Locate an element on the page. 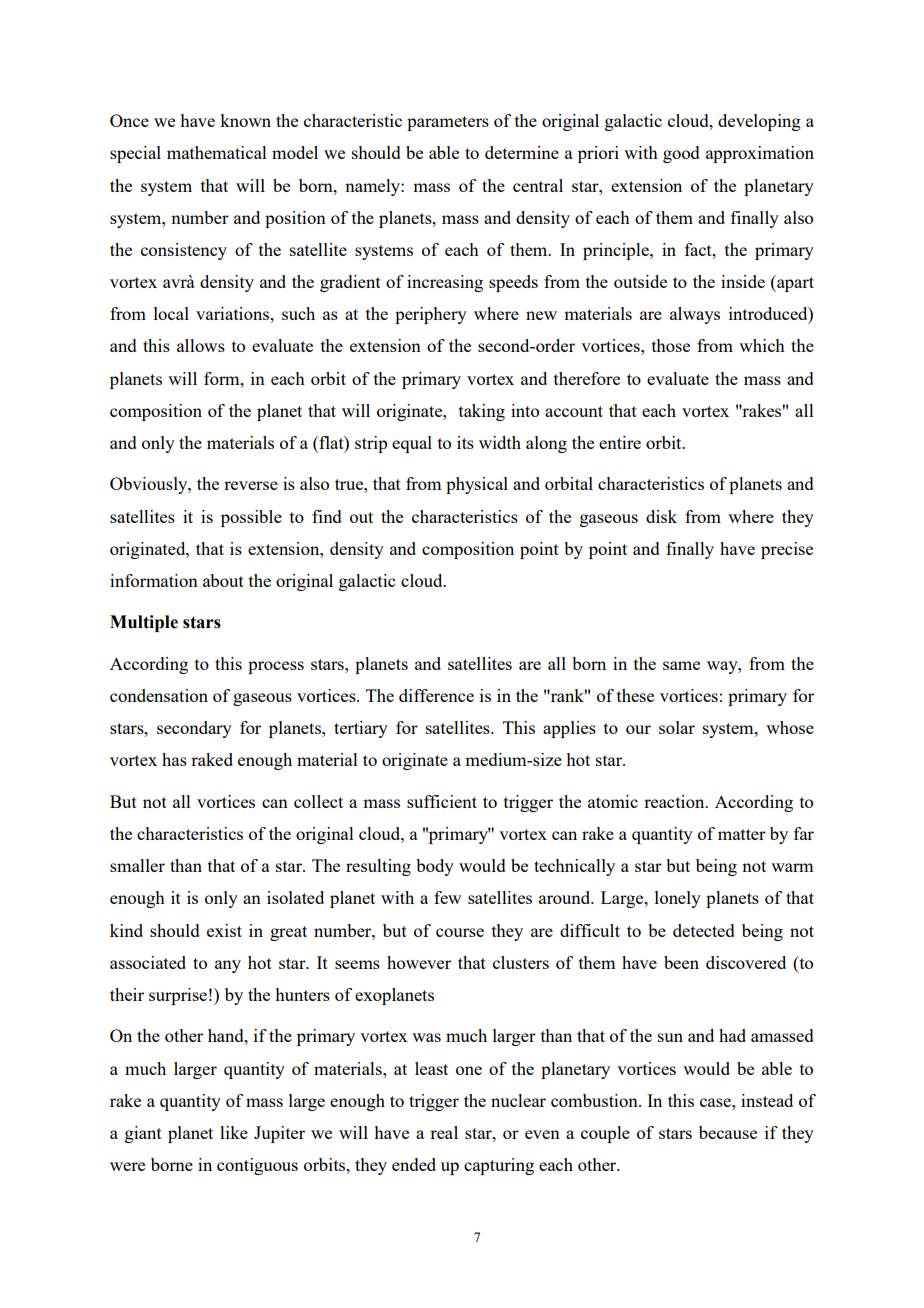 This page has width=924, height=1308. known is located at coordinates (245, 120).
